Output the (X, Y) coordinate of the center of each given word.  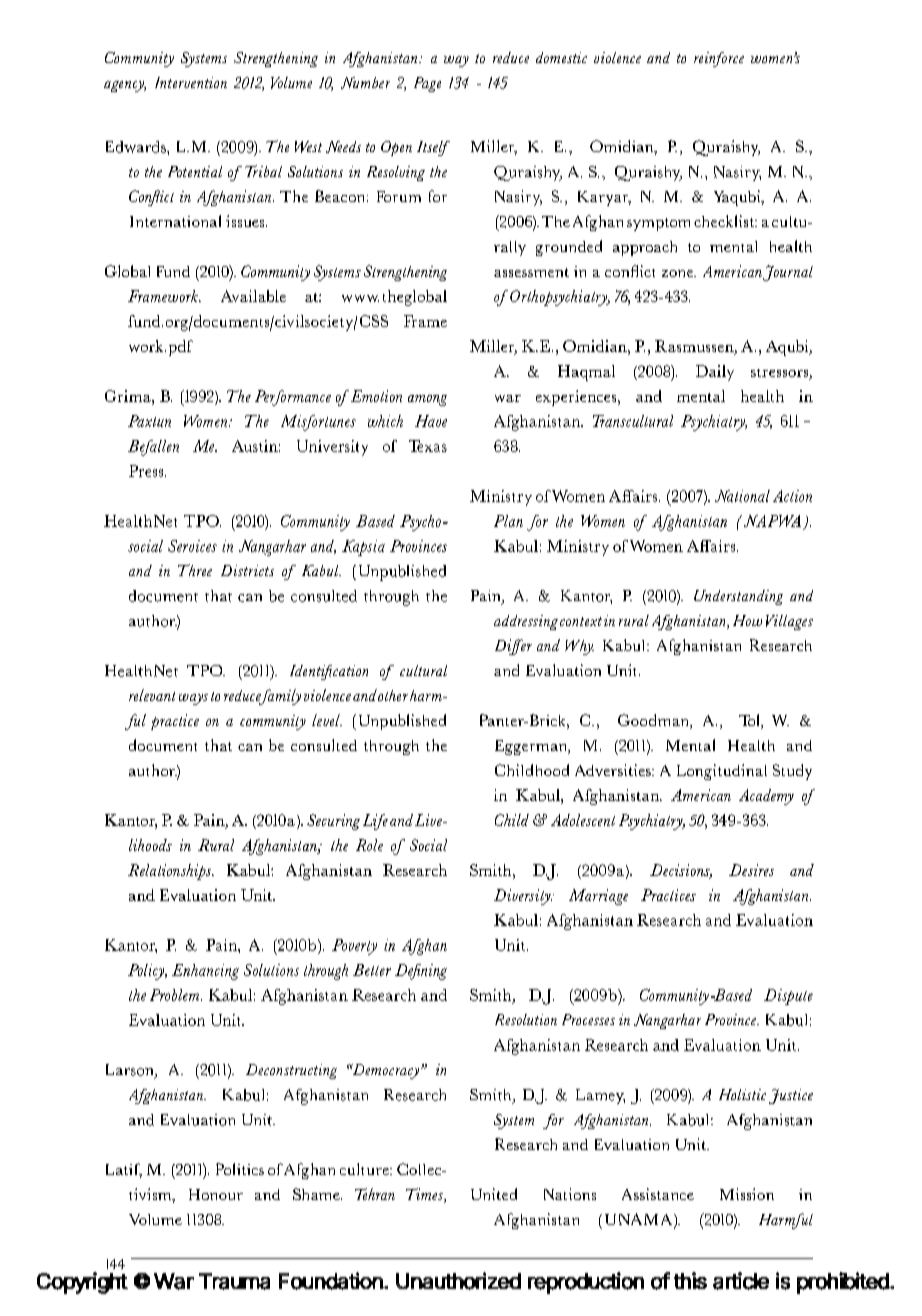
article (741, 1281)
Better (372, 970)
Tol (750, 721)
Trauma (234, 1281)
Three (195, 570)
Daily (715, 373)
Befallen (153, 448)
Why (579, 647)
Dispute (788, 997)
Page (427, 84)
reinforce (719, 59)
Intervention (191, 82)
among (427, 400)
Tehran (375, 1194)
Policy (147, 972)
